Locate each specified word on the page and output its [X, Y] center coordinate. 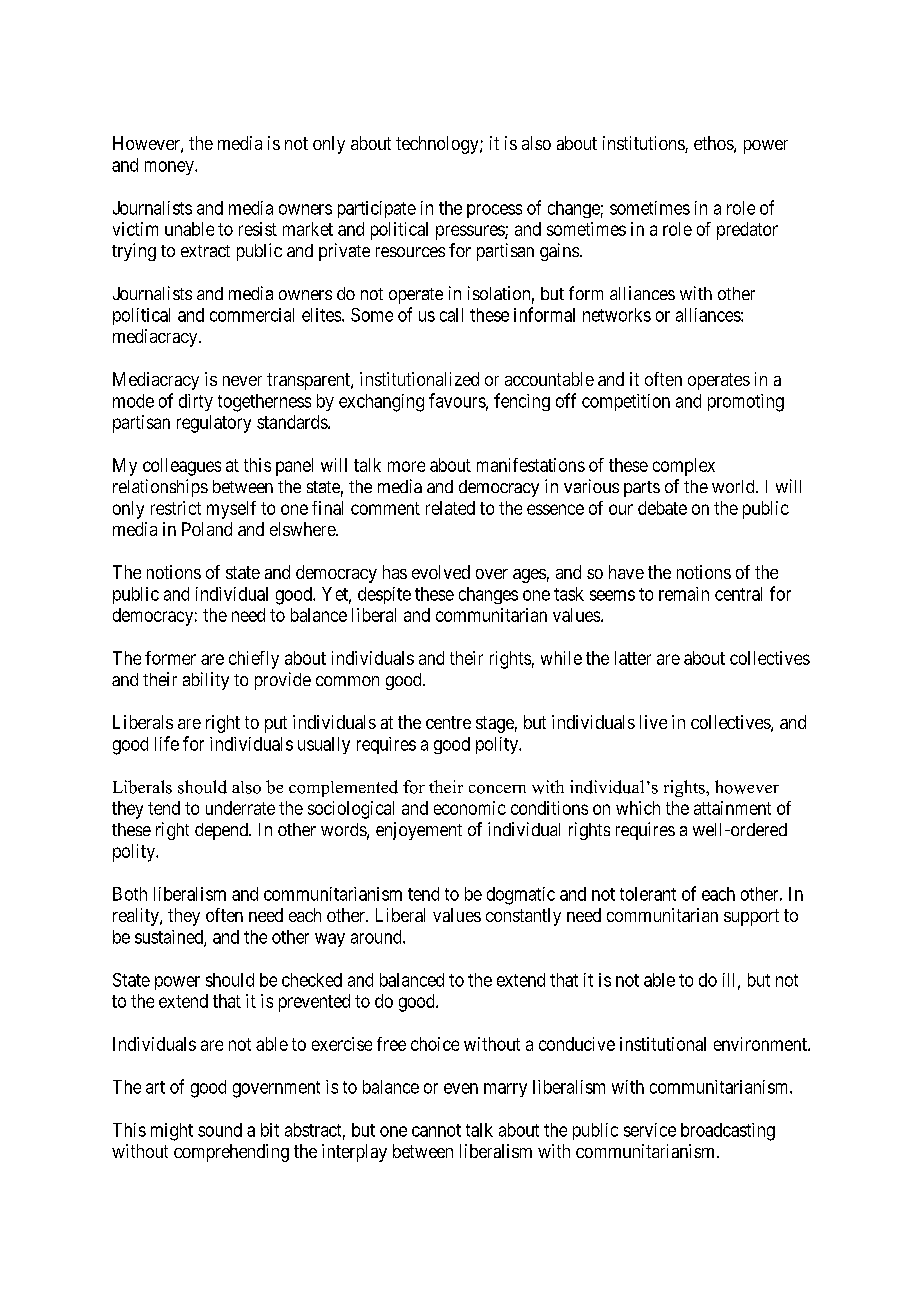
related [450, 508]
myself [231, 510]
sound [220, 1130]
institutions [644, 144]
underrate [240, 808]
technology [438, 145]
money [170, 168]
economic [470, 808]
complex [684, 467]
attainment [732, 808]
